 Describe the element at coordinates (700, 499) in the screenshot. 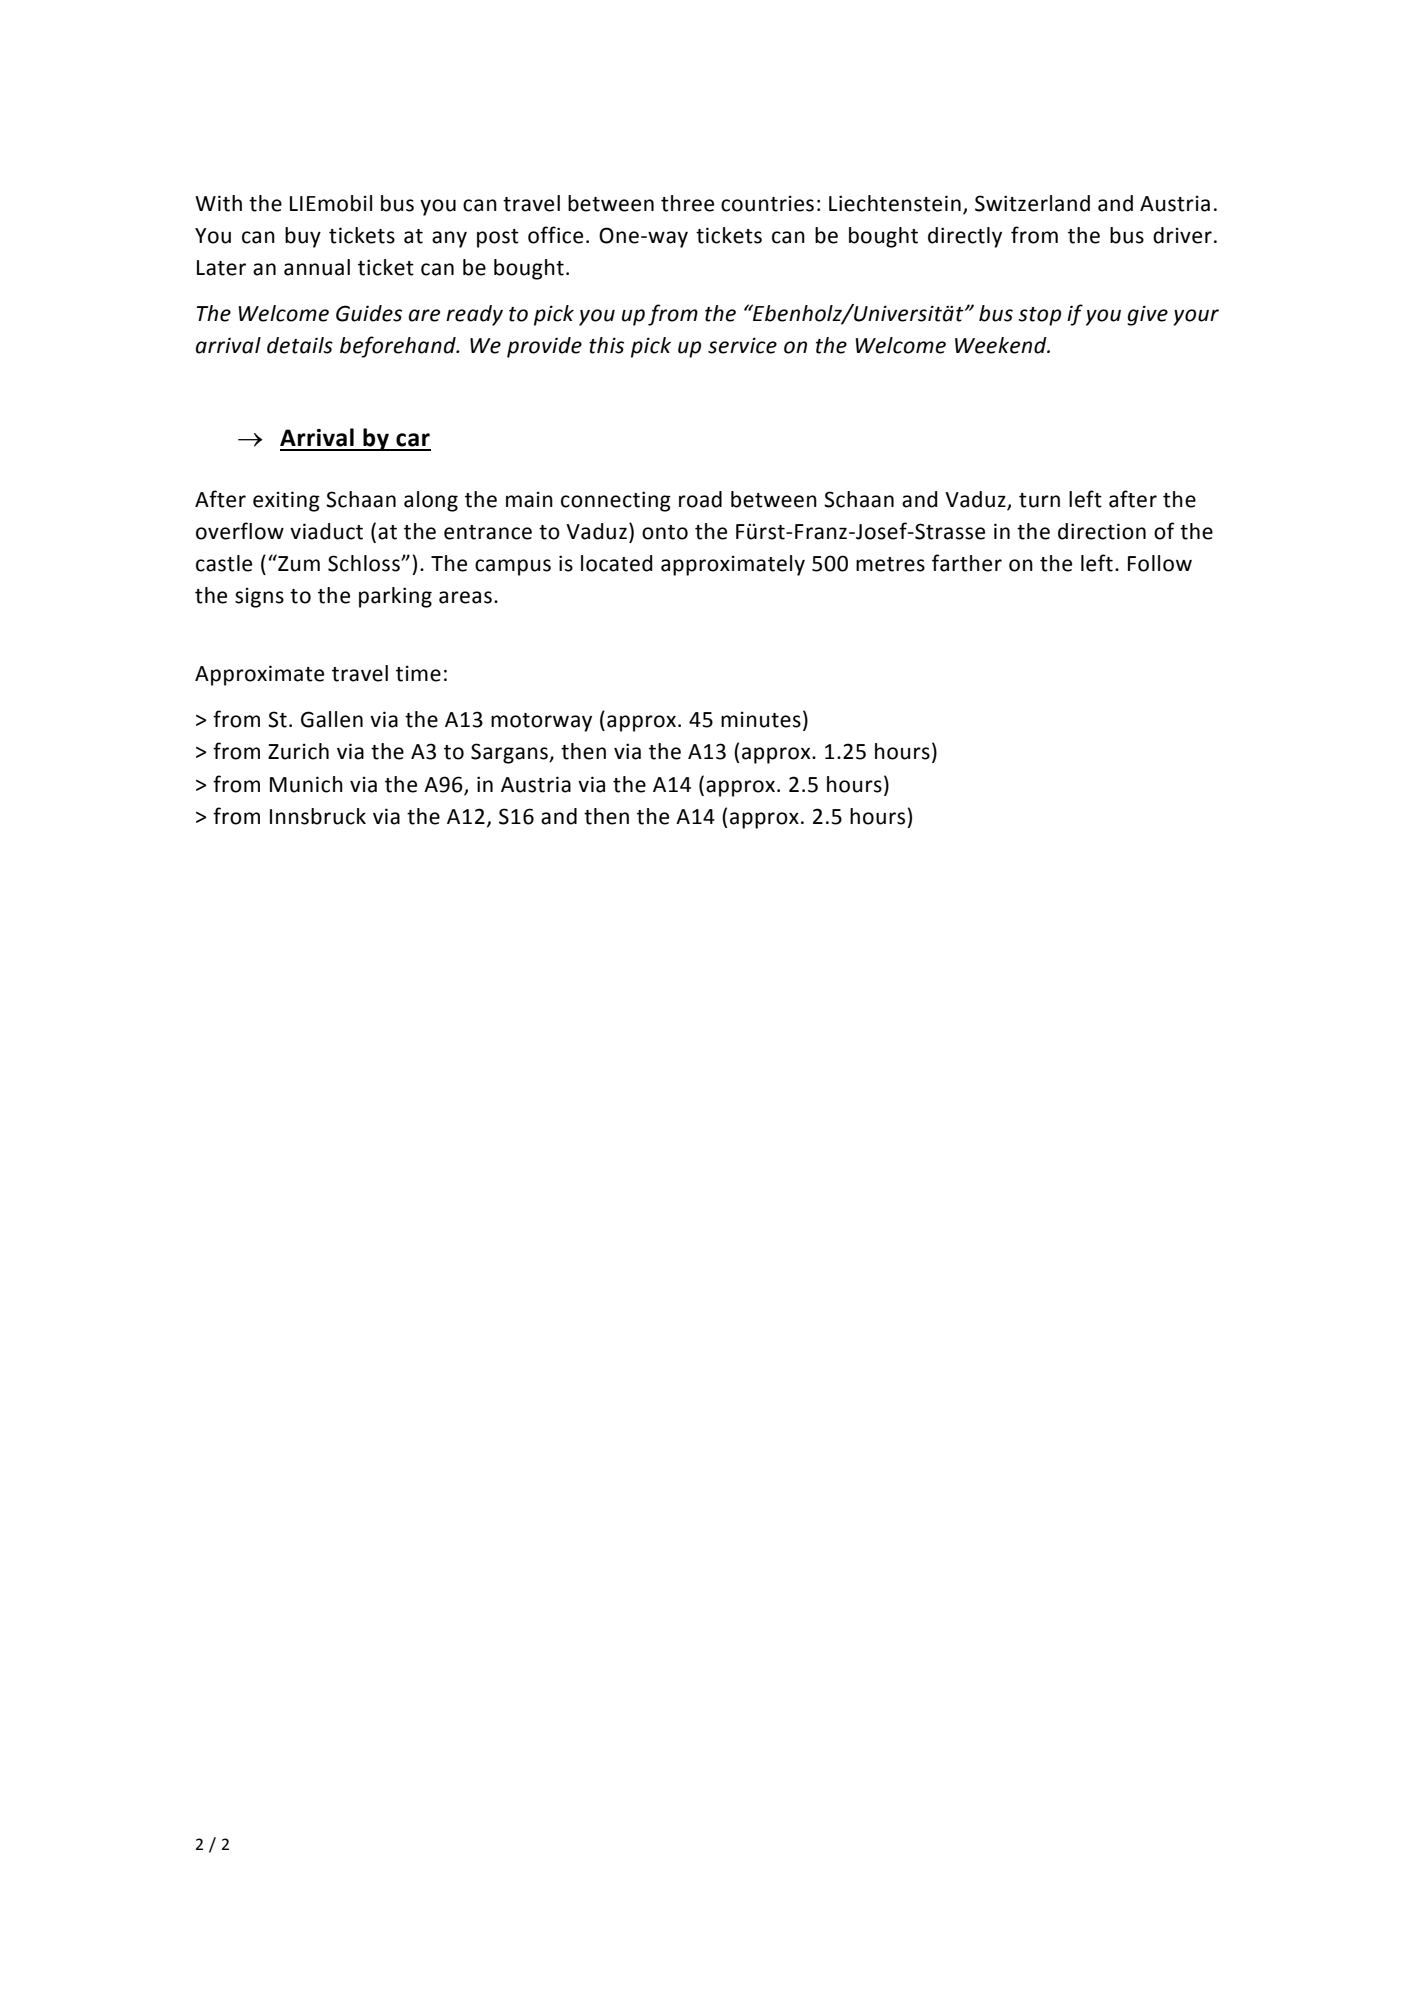

I see `road` at that location.
